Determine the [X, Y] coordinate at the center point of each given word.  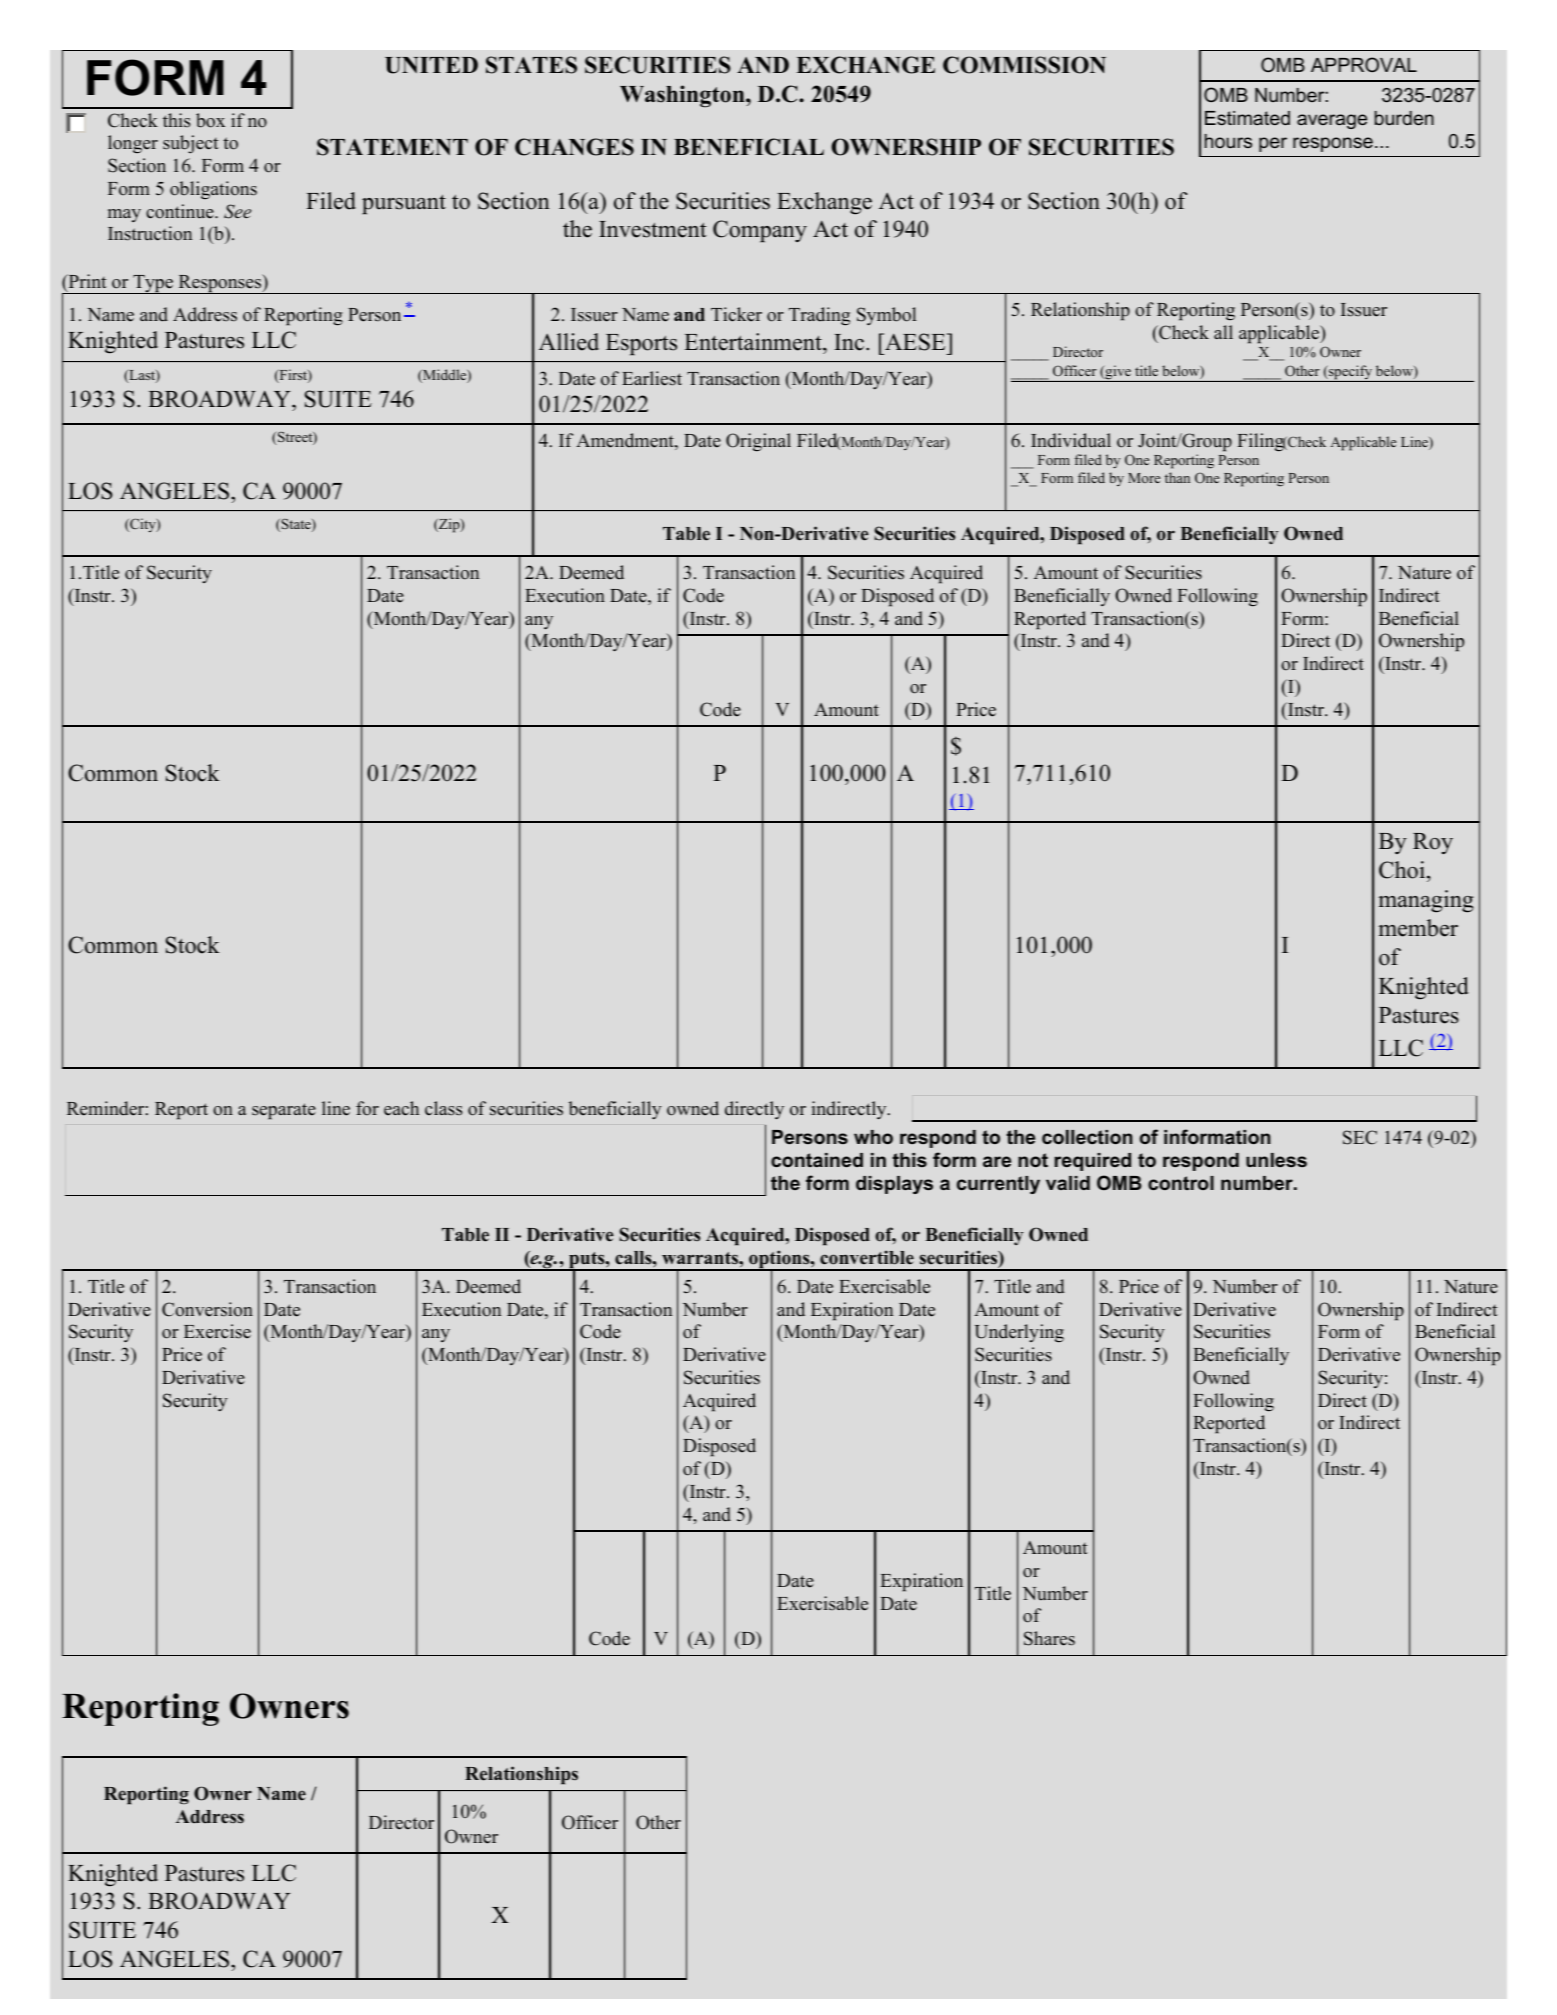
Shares [1049, 1638]
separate [284, 1111]
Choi [1402, 870]
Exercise [217, 1331]
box [210, 120]
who [873, 1137]
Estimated [1247, 118]
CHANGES [574, 147]
